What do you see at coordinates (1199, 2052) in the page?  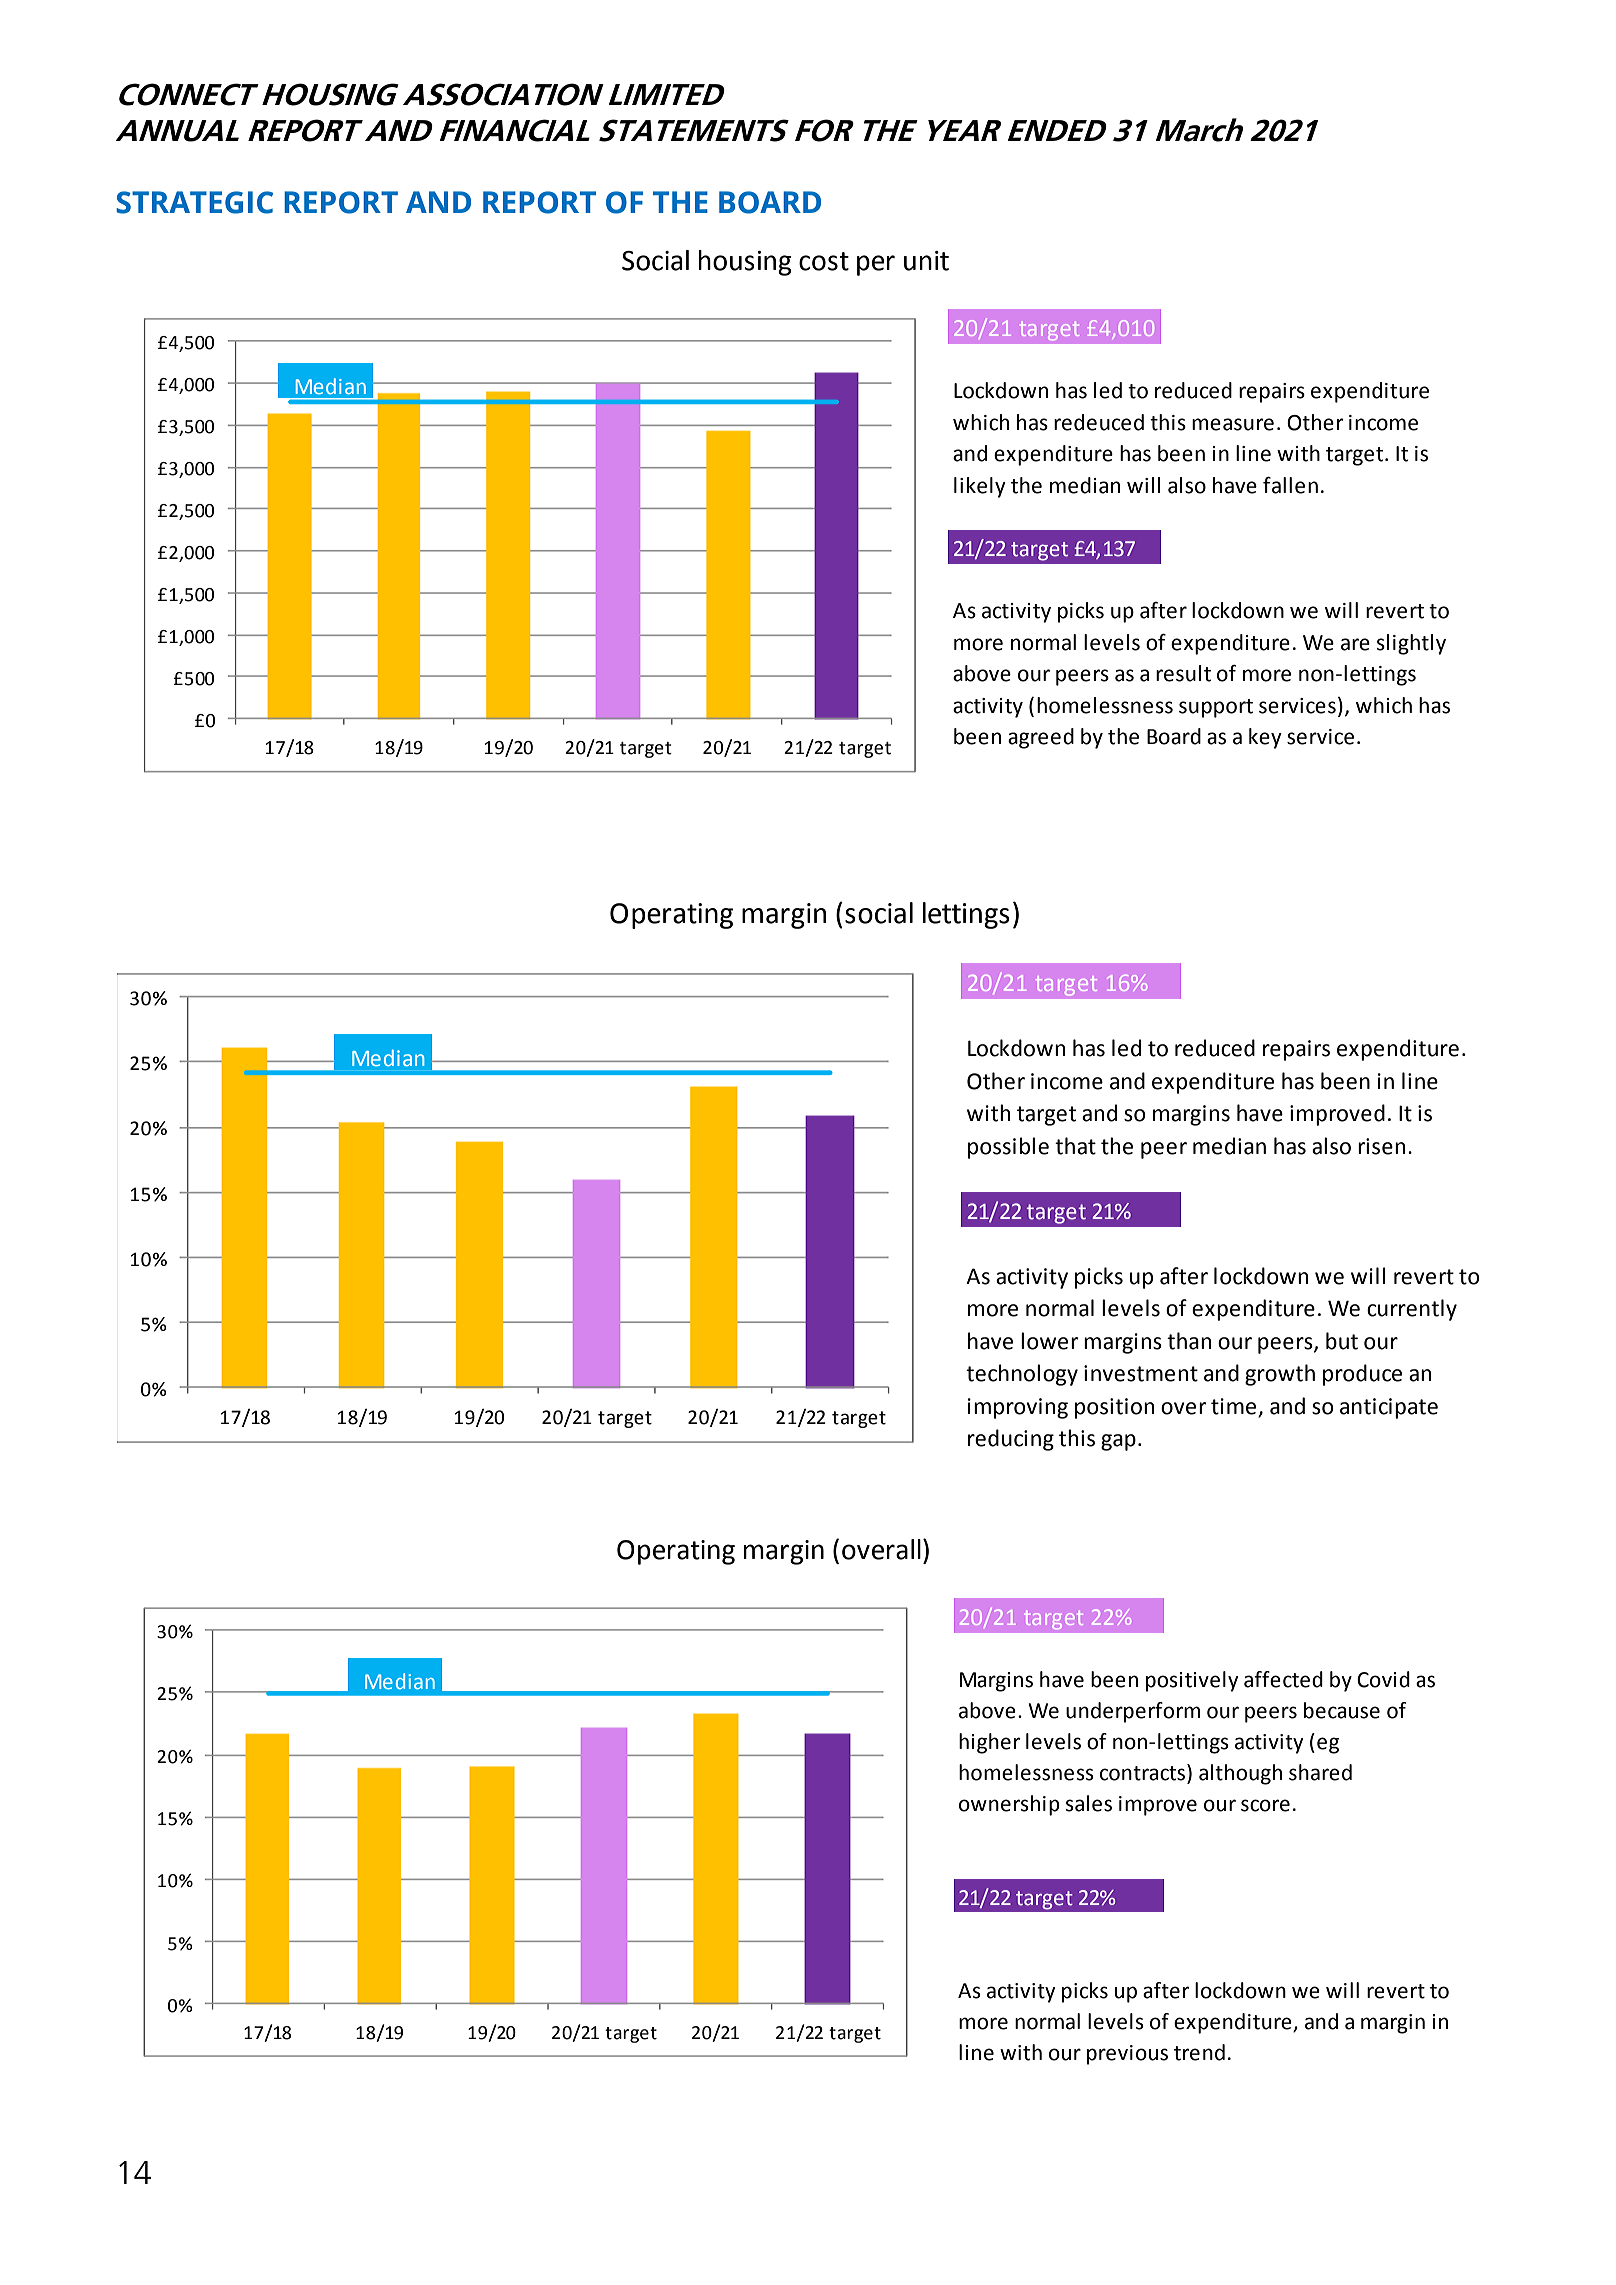 I see `trend` at bounding box center [1199, 2052].
